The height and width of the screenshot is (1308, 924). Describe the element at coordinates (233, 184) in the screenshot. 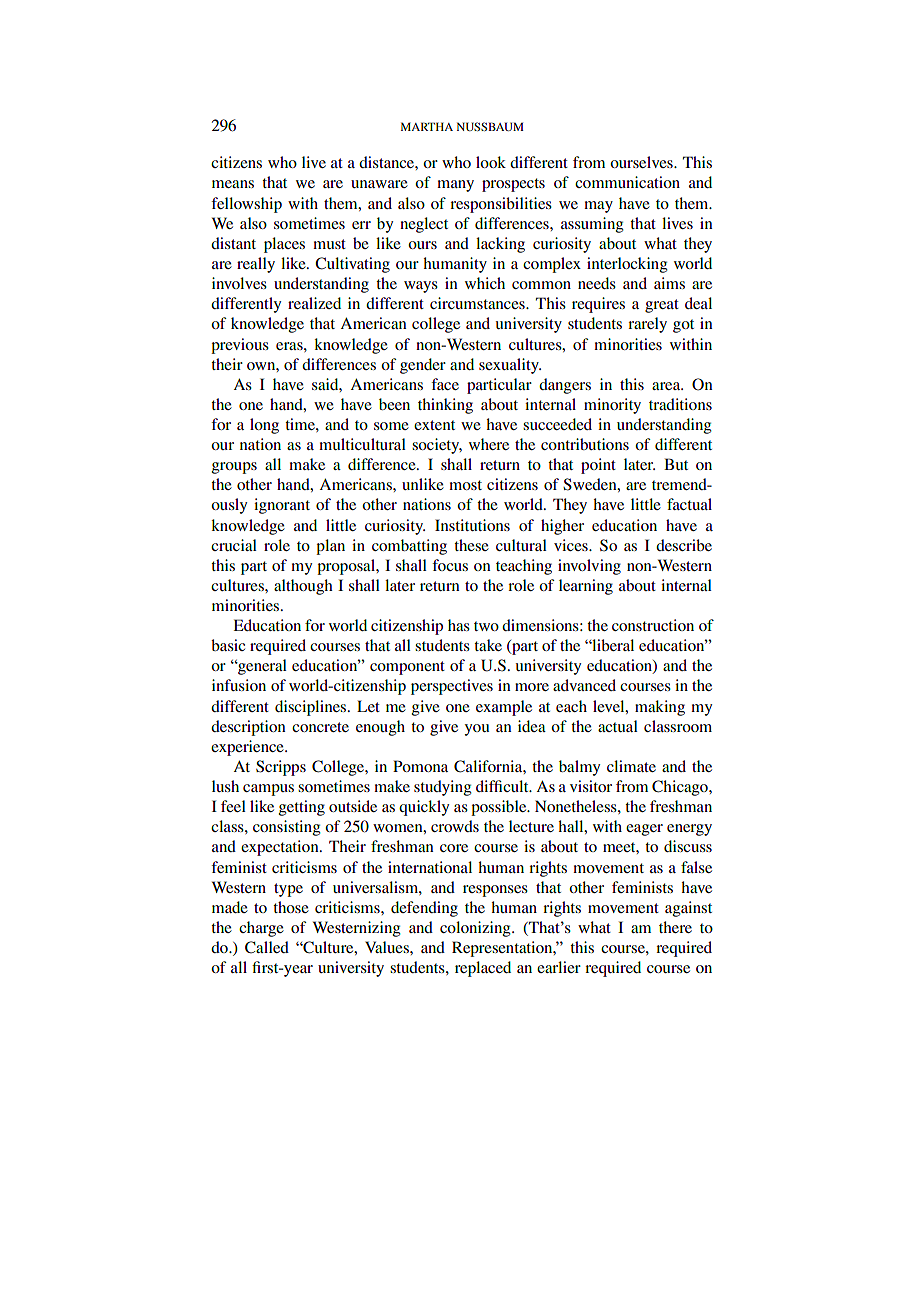

I see `means` at that location.
